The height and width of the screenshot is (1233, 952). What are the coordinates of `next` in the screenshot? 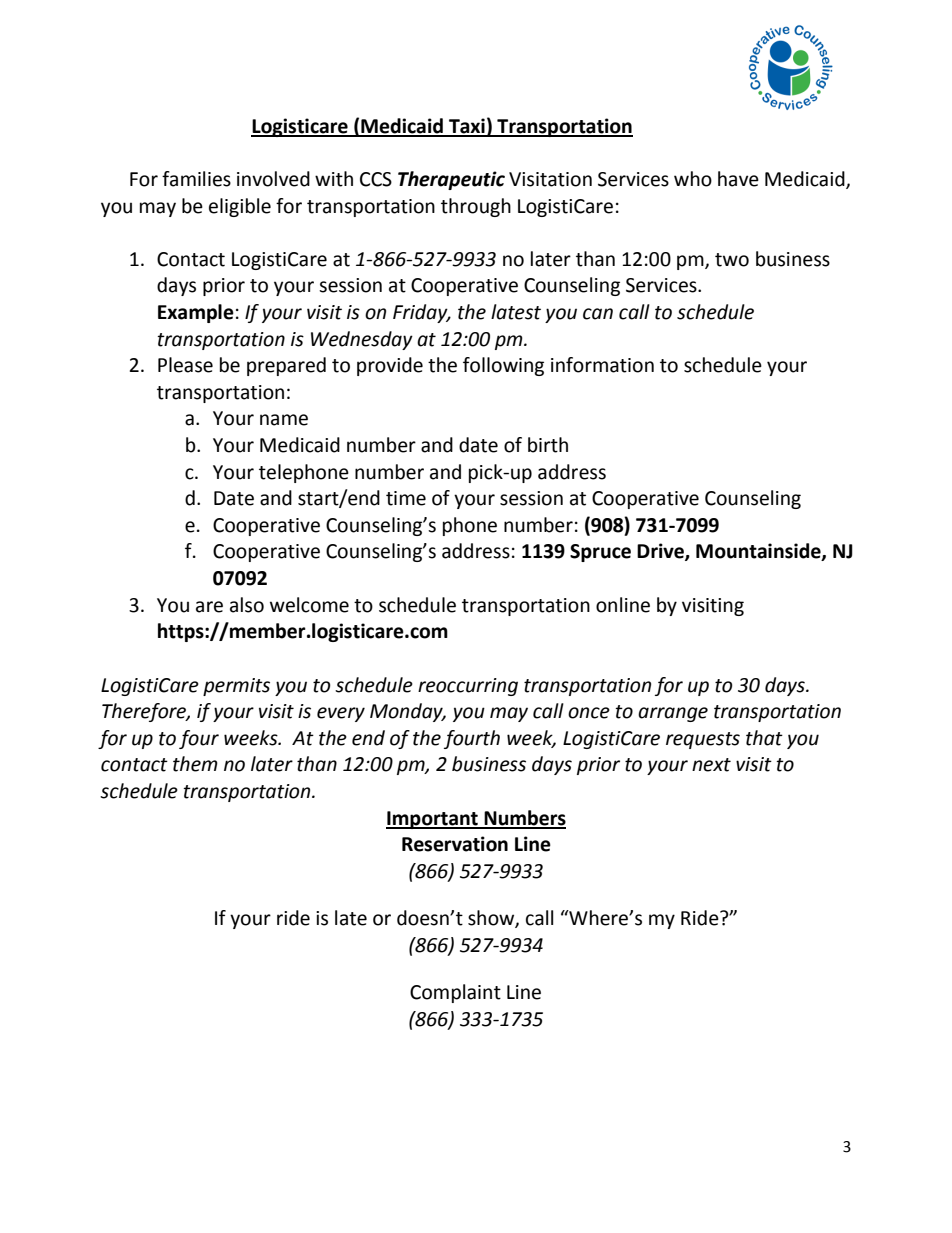 It's located at (711, 765).
